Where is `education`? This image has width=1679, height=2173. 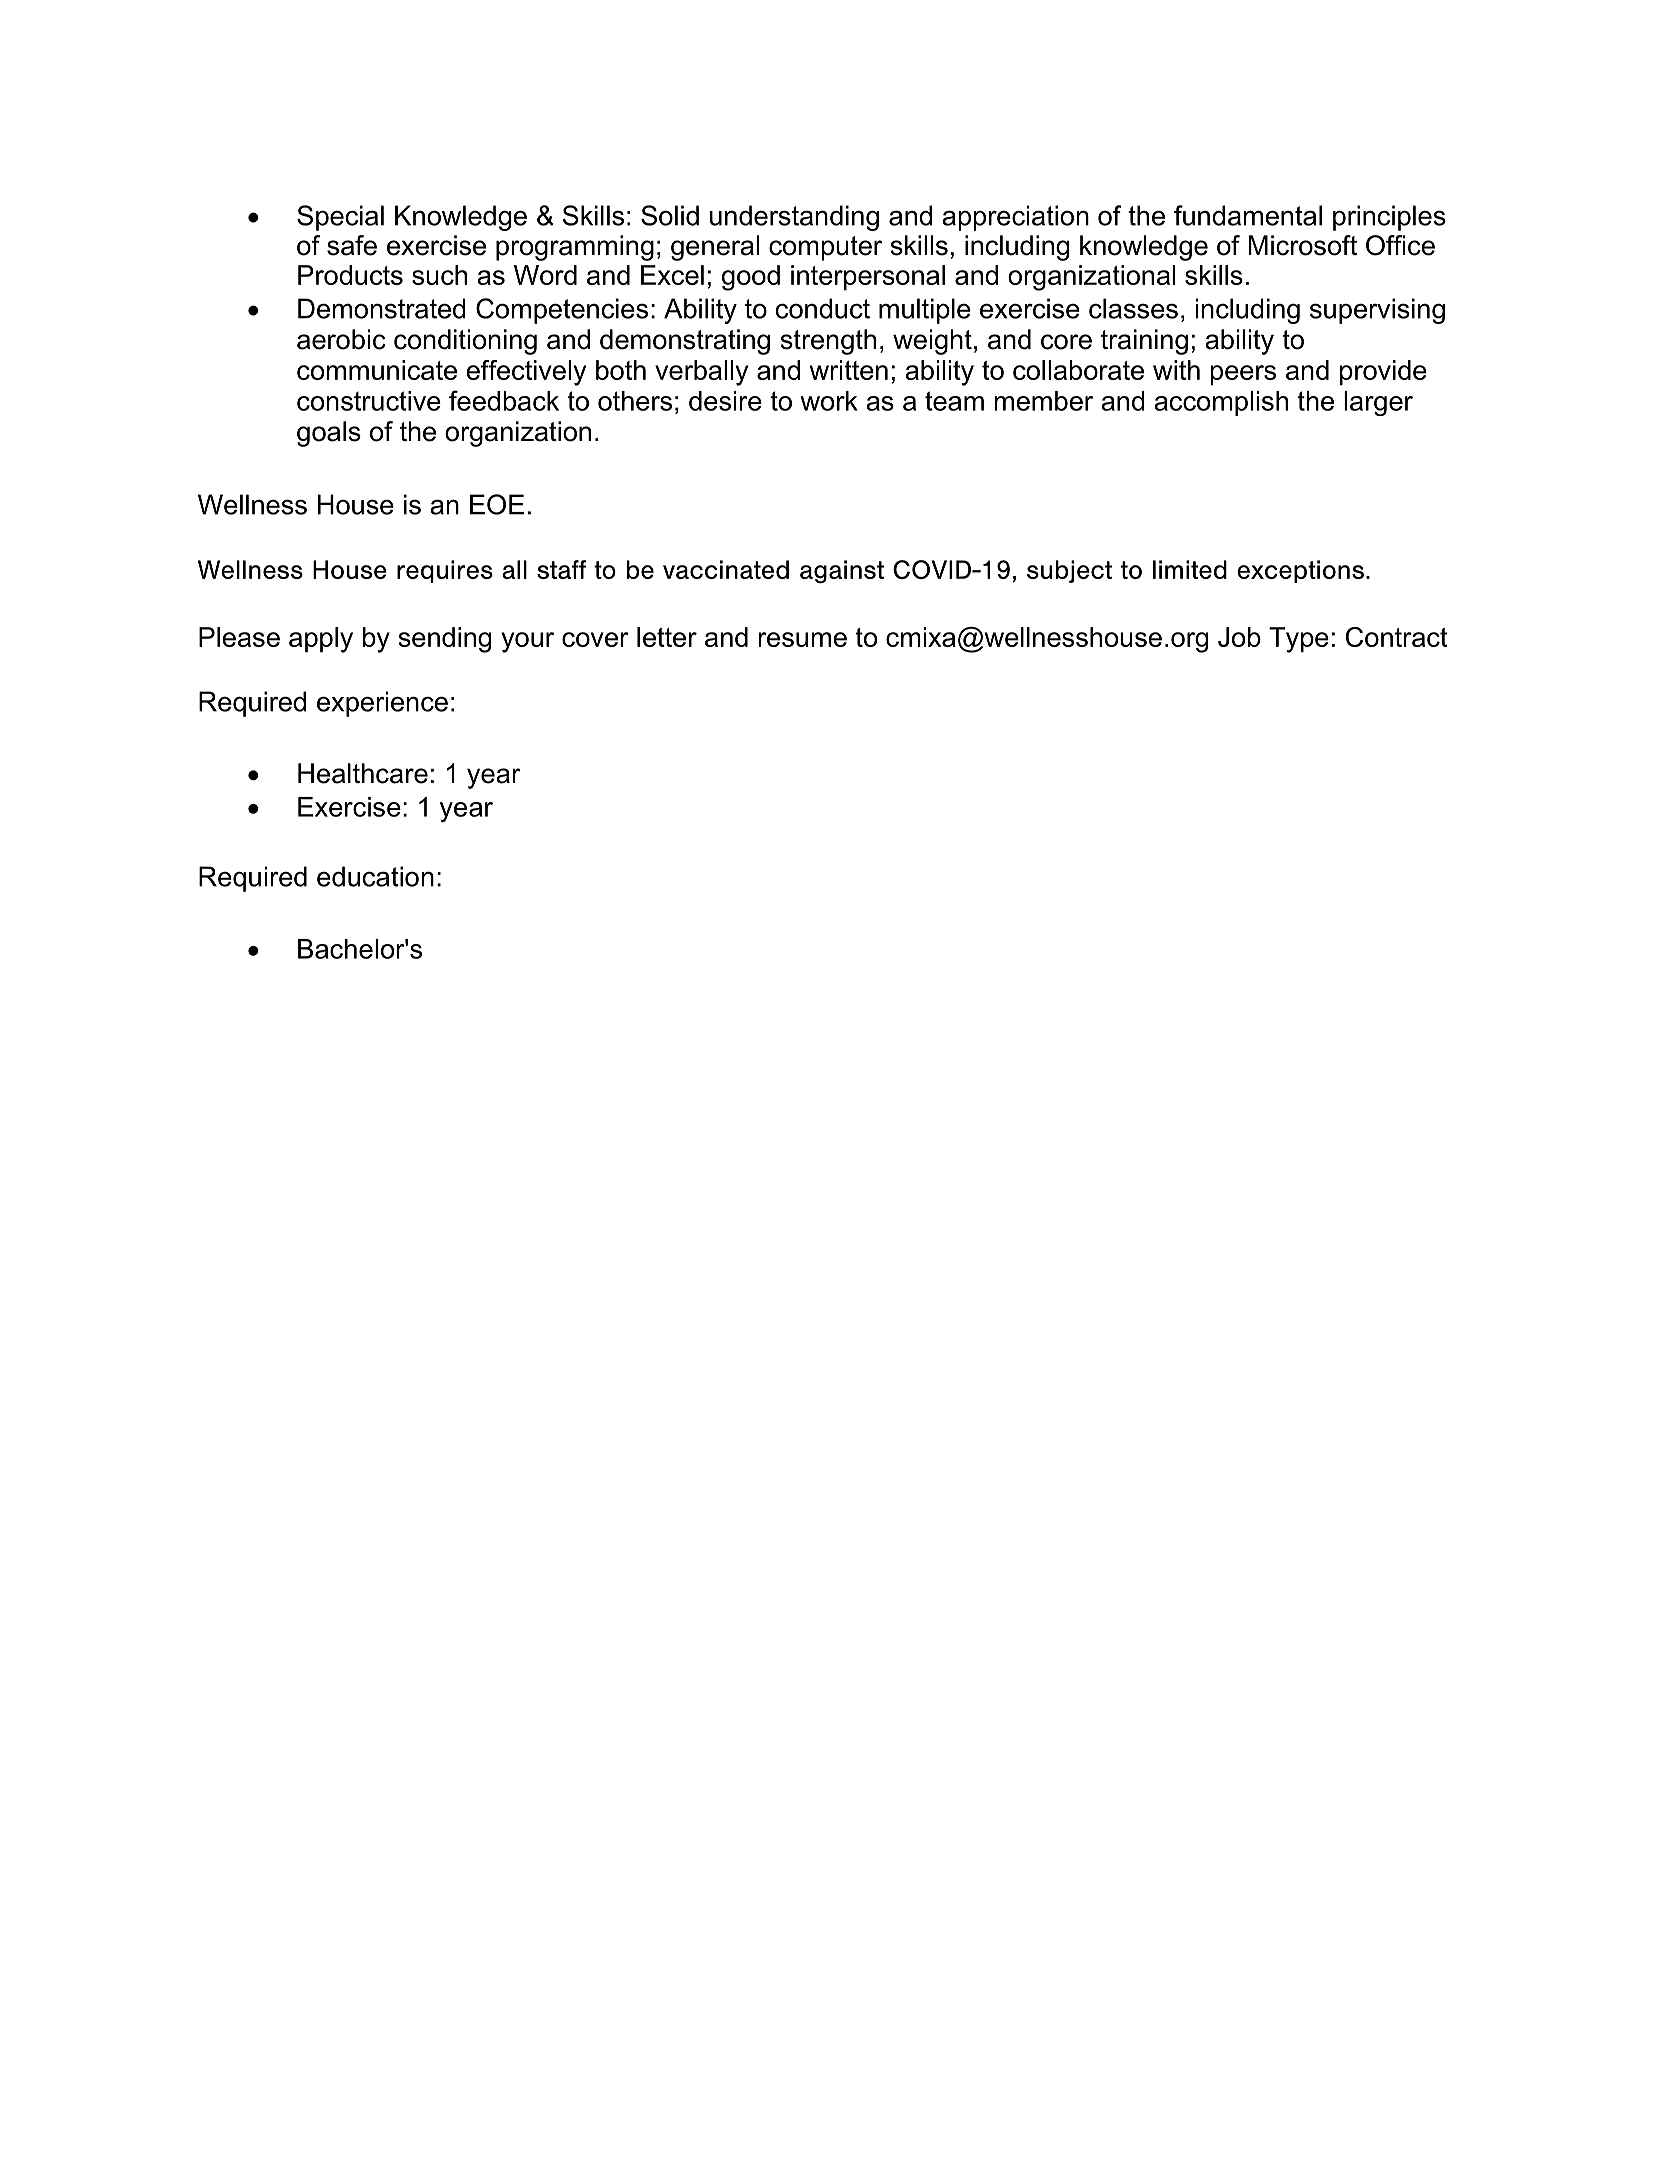 education is located at coordinates (375, 876).
